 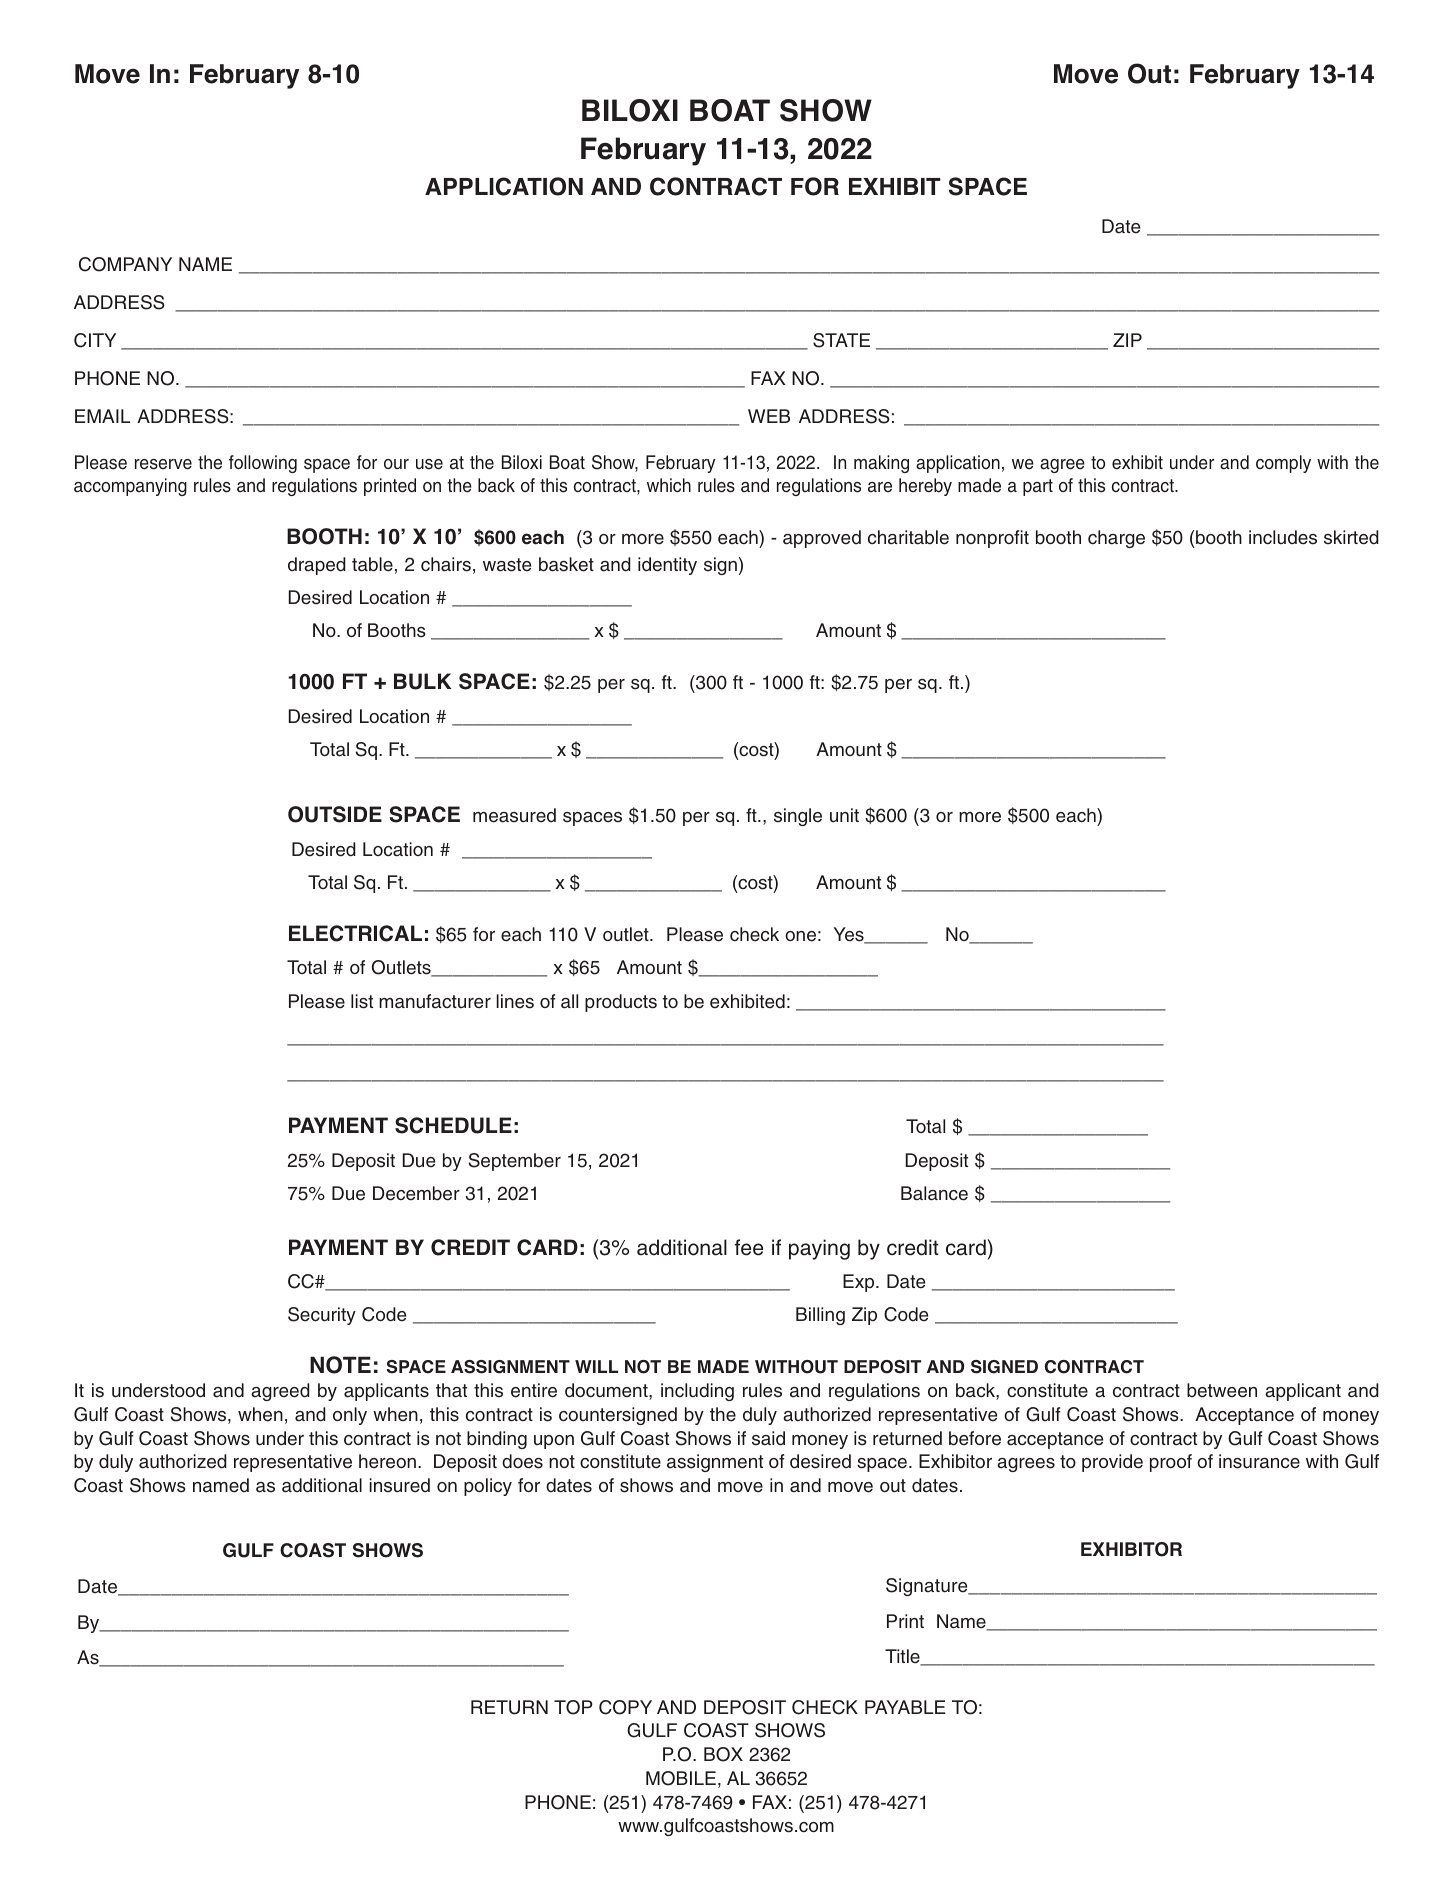 What do you see at coordinates (263, 464) in the screenshot?
I see `following` at bounding box center [263, 464].
